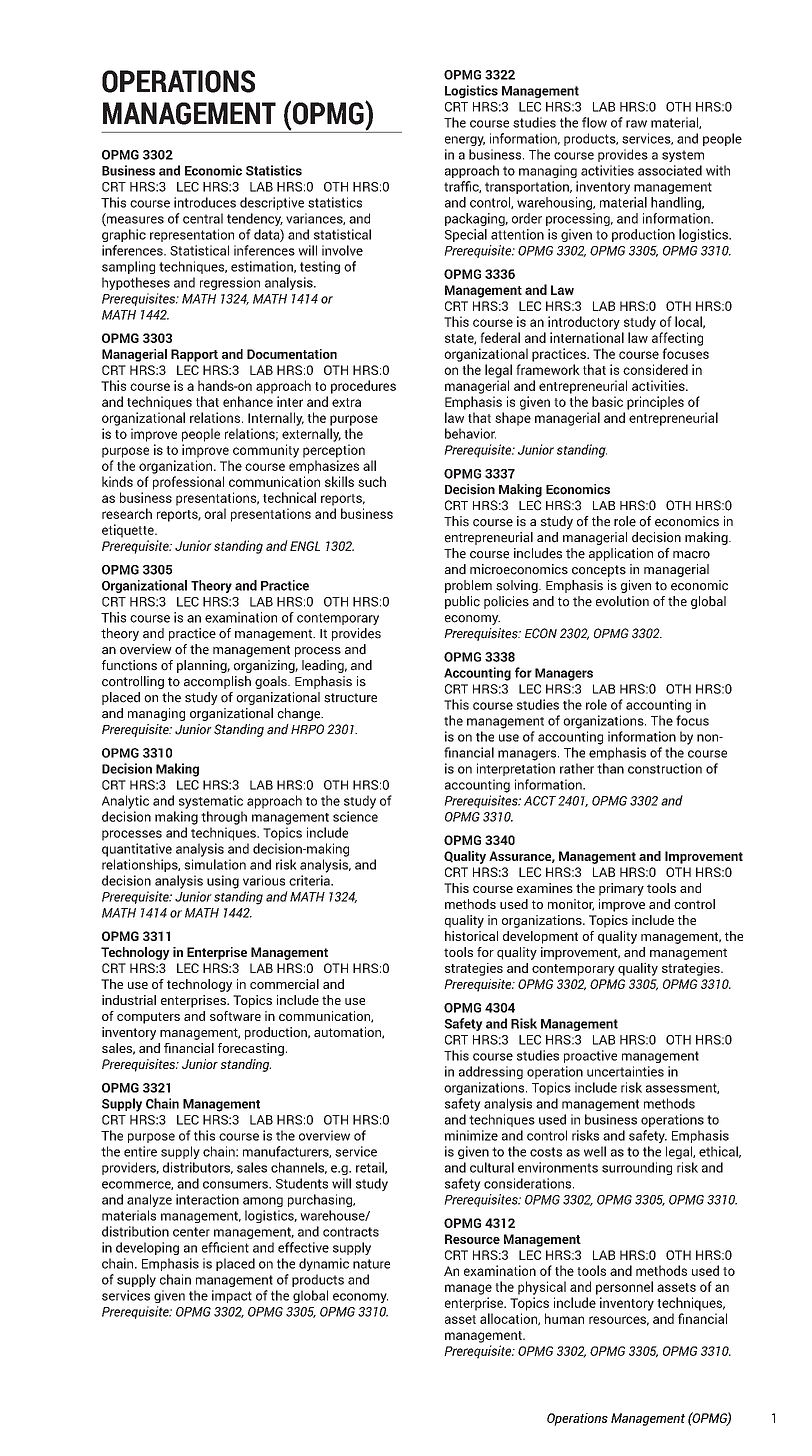 The width and height of the screenshot is (812, 1456). Describe the element at coordinates (670, 170) in the screenshot. I see `associated` at that location.
